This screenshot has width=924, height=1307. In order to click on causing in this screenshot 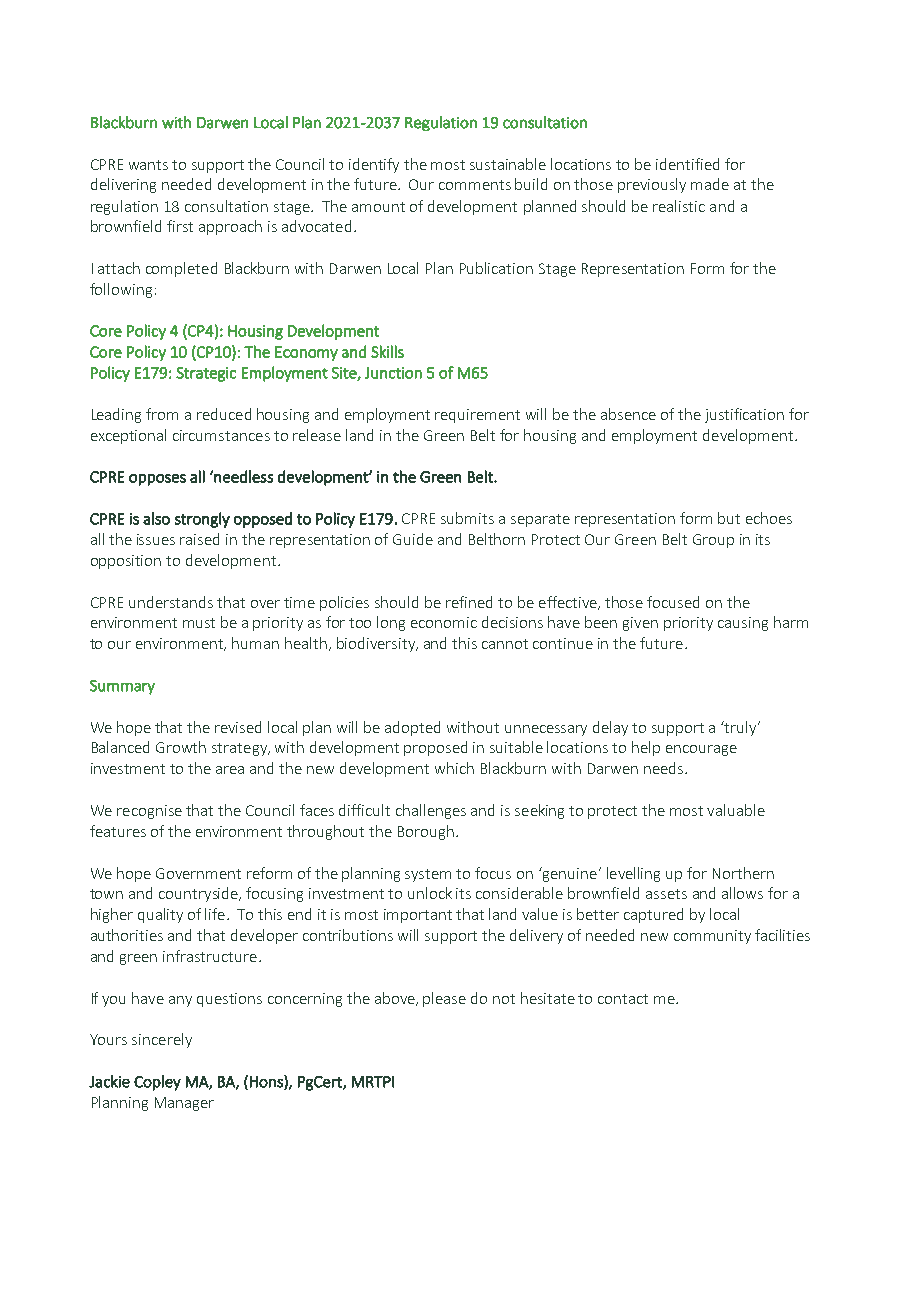, I will do `click(743, 624)`.
